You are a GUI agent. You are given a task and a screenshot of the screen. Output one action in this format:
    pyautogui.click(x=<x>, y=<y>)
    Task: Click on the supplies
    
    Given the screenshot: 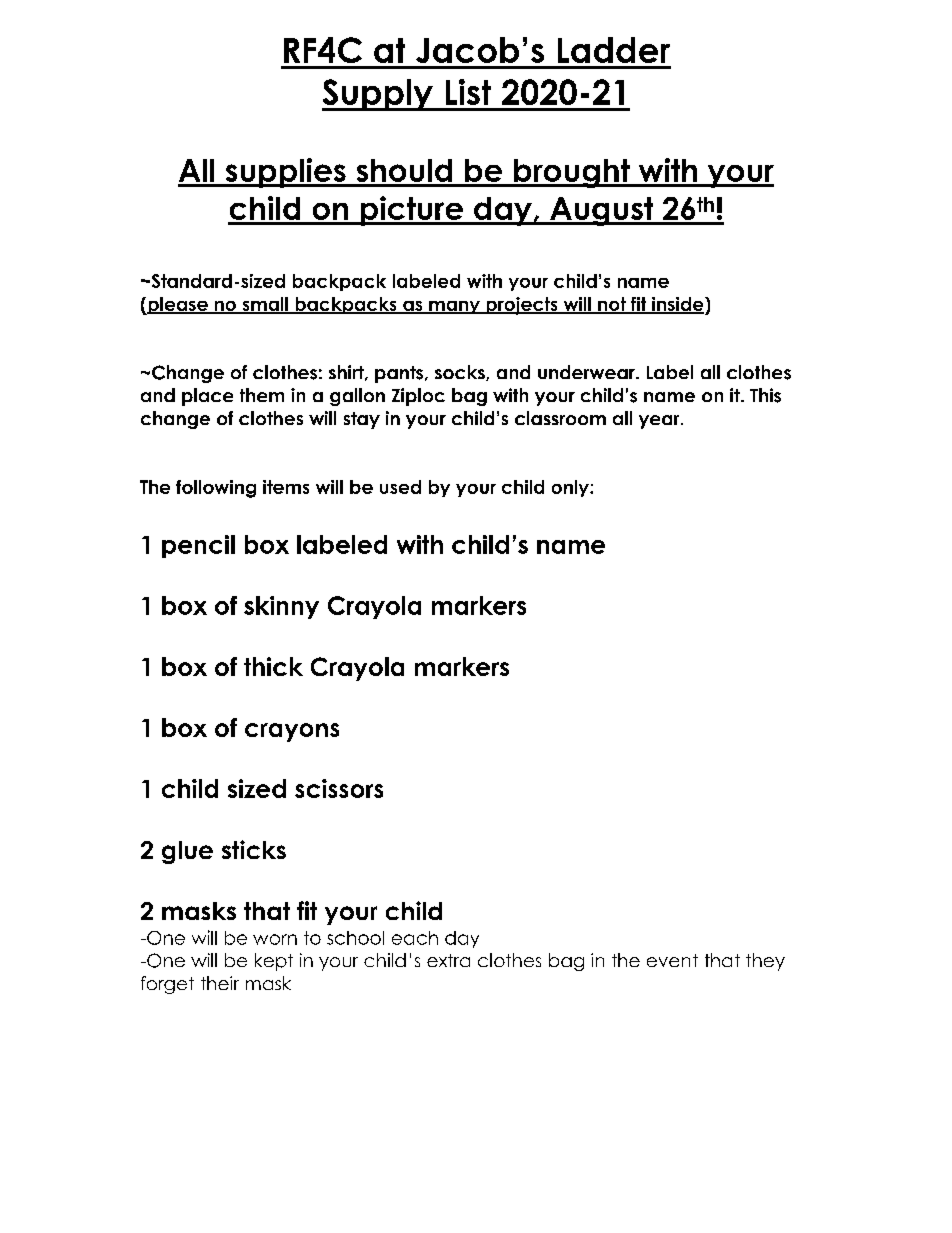 What is the action you would take?
    pyautogui.click(x=285, y=173)
